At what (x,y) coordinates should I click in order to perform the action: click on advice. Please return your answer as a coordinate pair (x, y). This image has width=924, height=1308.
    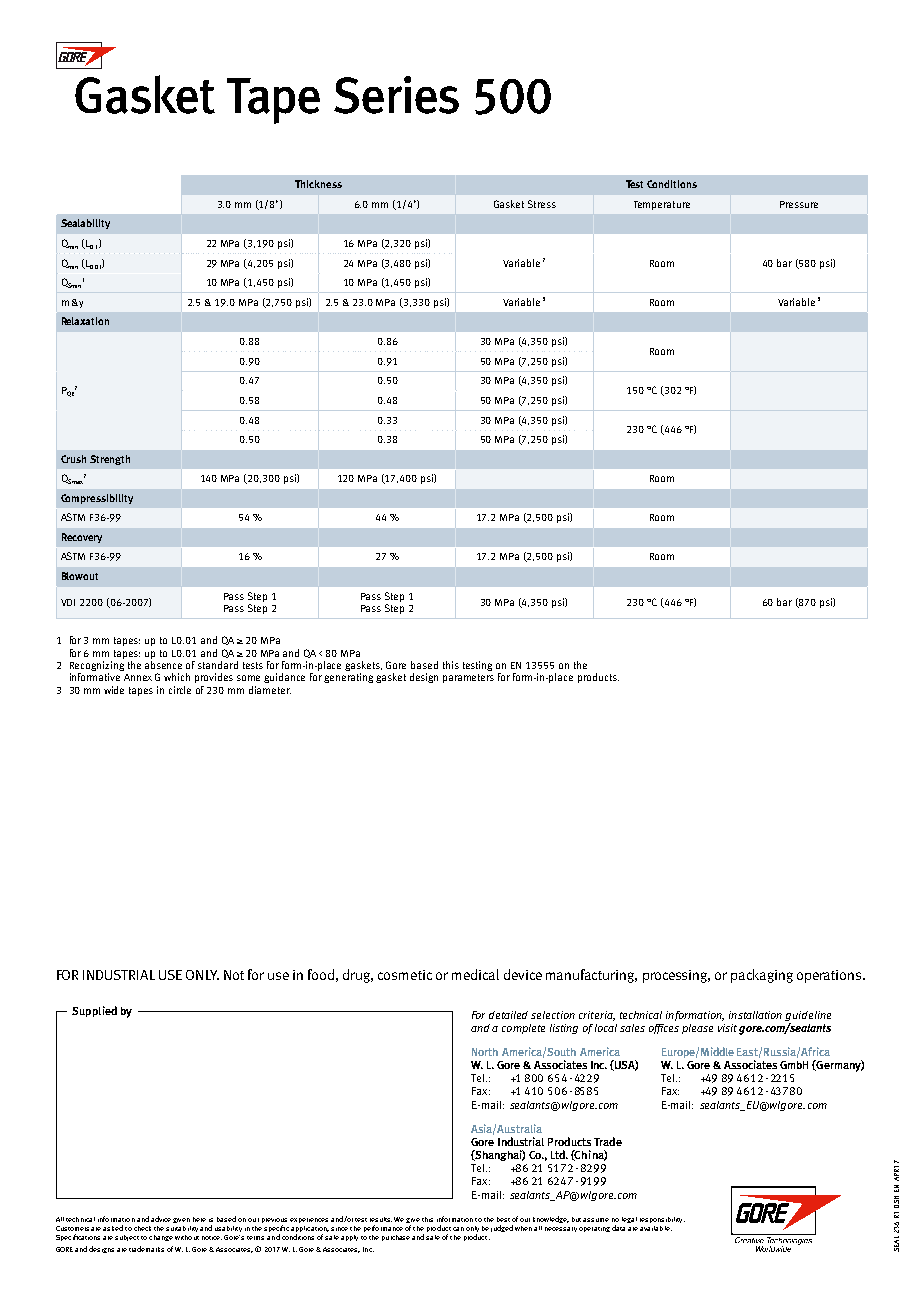
    Looking at the image, I should click on (161, 1219).
